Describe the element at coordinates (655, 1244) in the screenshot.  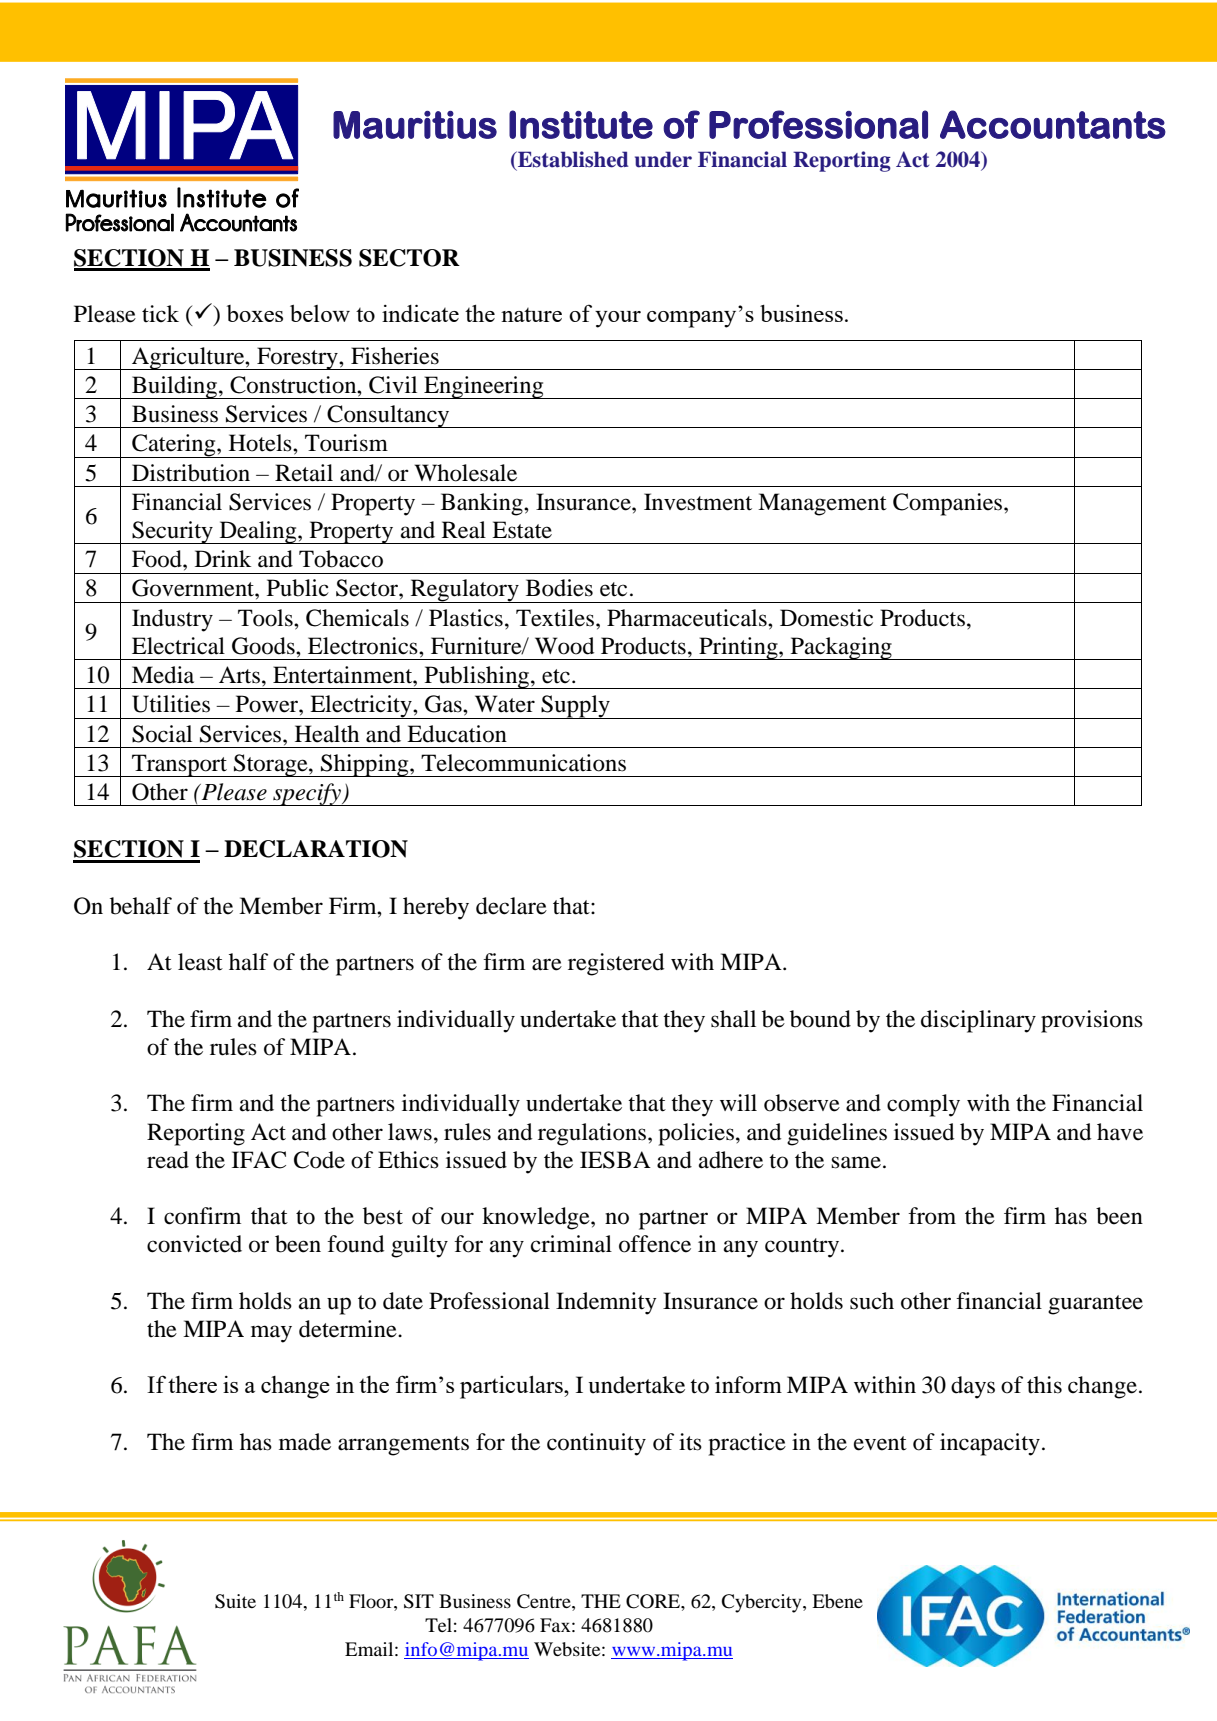
I see `offence` at that location.
